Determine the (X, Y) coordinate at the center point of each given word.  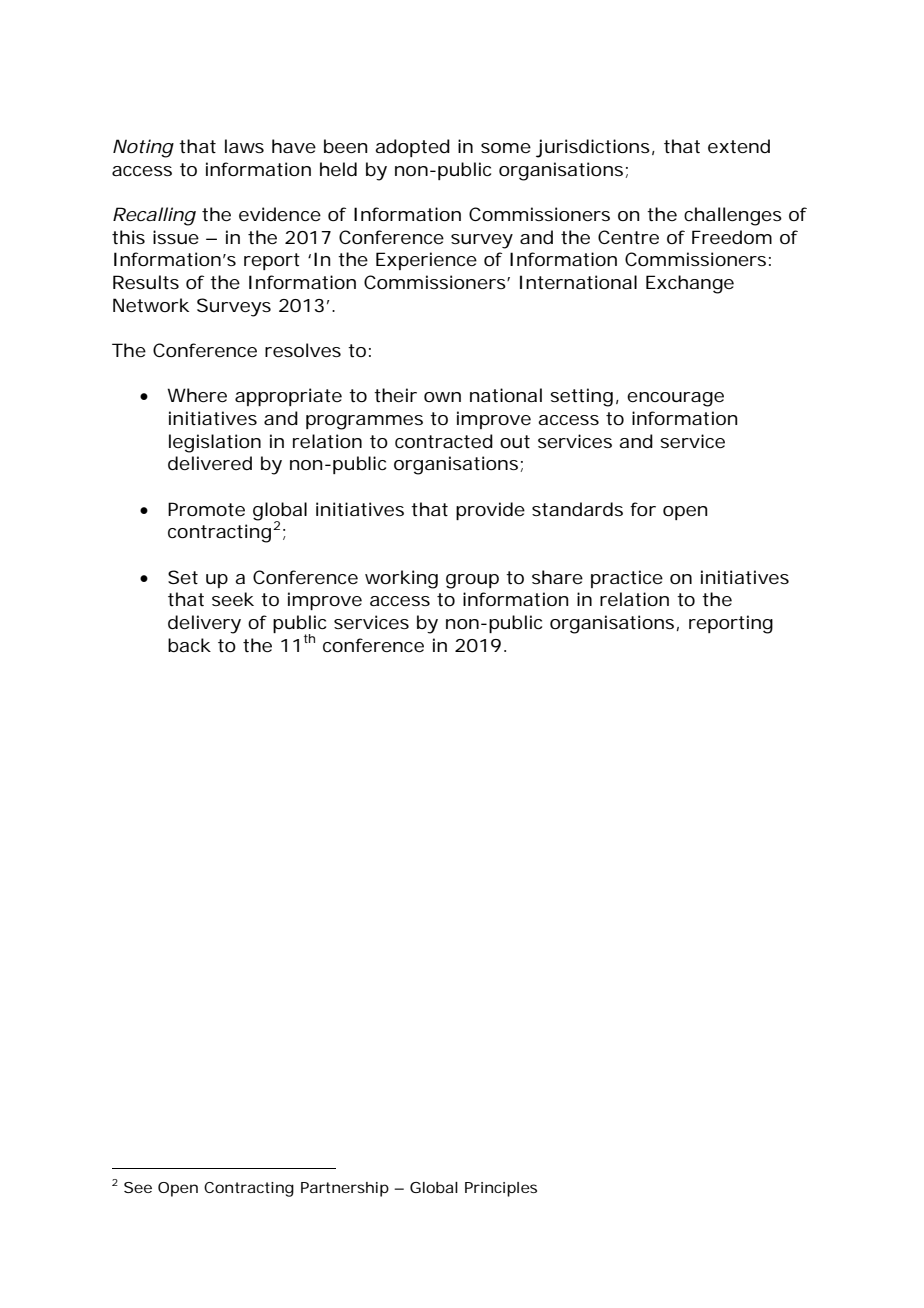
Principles (501, 1189)
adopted (412, 148)
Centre (628, 237)
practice (627, 579)
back (189, 645)
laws (244, 146)
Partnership (345, 1189)
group (472, 581)
